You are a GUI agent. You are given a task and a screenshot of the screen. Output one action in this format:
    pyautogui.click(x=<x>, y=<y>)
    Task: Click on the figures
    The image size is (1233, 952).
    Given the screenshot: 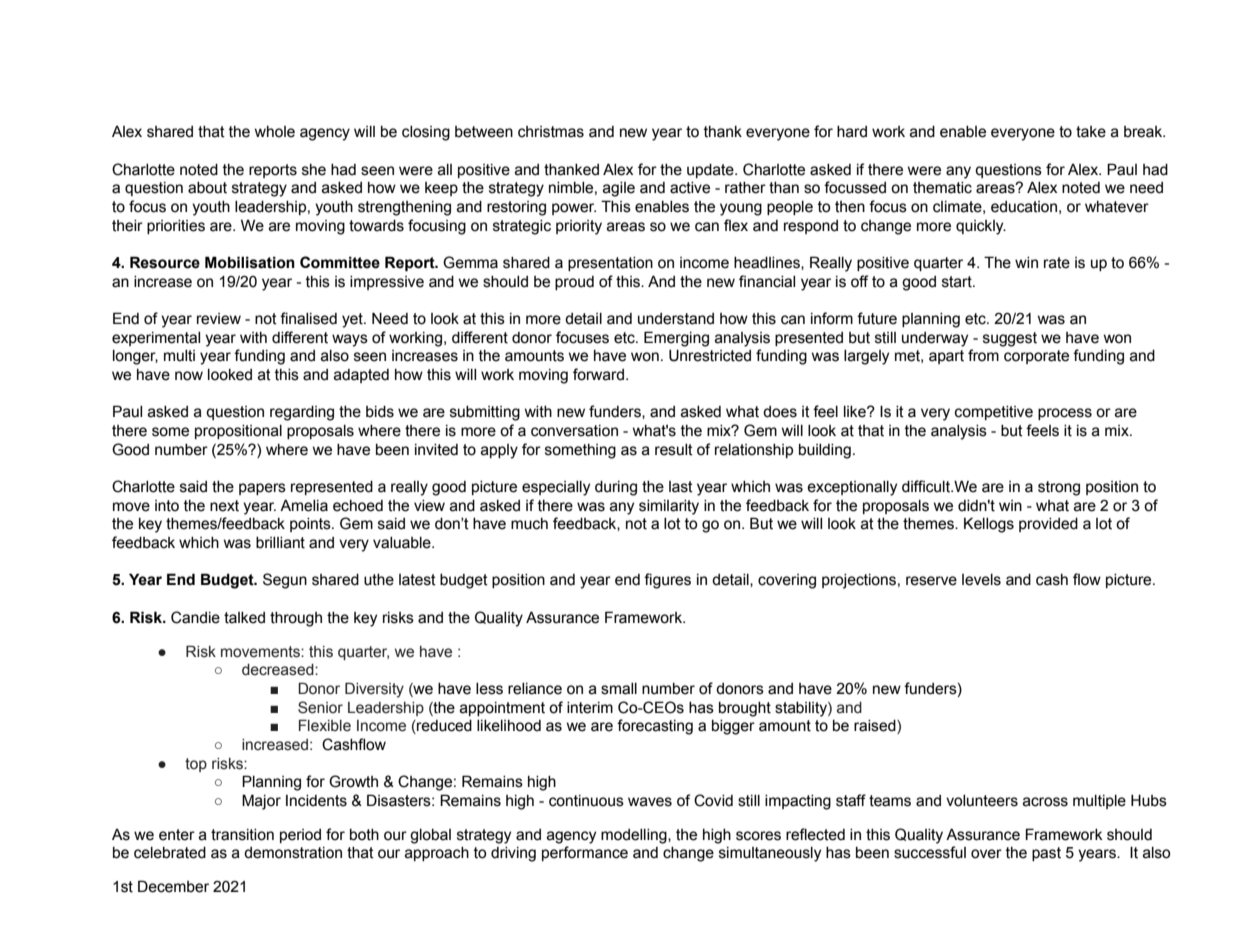 What is the action you would take?
    pyautogui.click(x=667, y=581)
